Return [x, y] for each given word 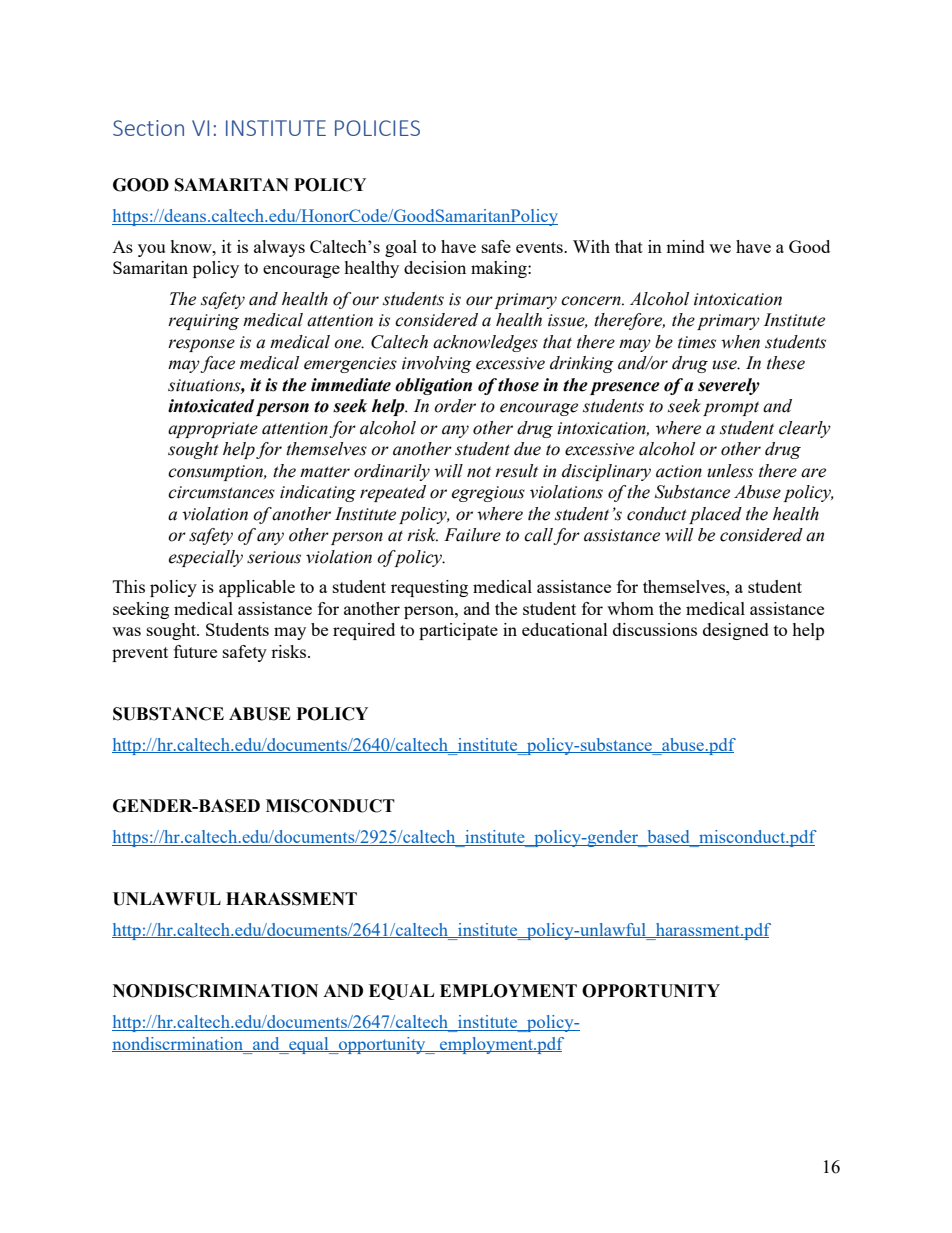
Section [148, 128]
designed [736, 631]
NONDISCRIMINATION [215, 991]
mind [685, 246]
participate [458, 631]
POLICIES [377, 128]
